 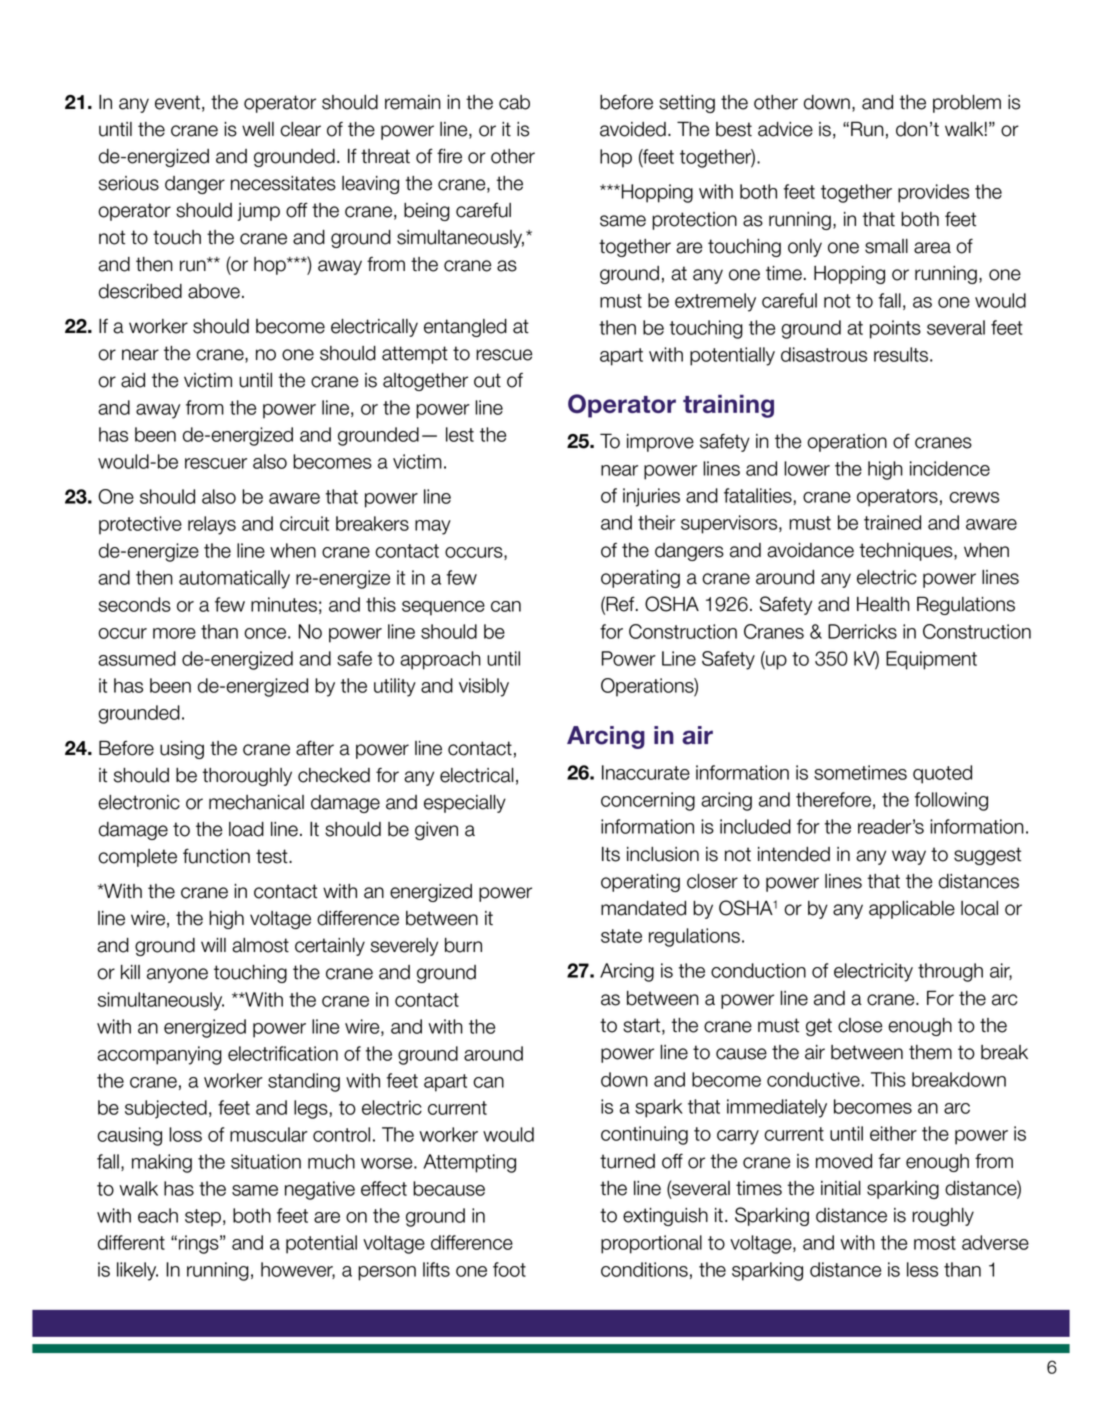 I want to click on problem, so click(x=967, y=104).
